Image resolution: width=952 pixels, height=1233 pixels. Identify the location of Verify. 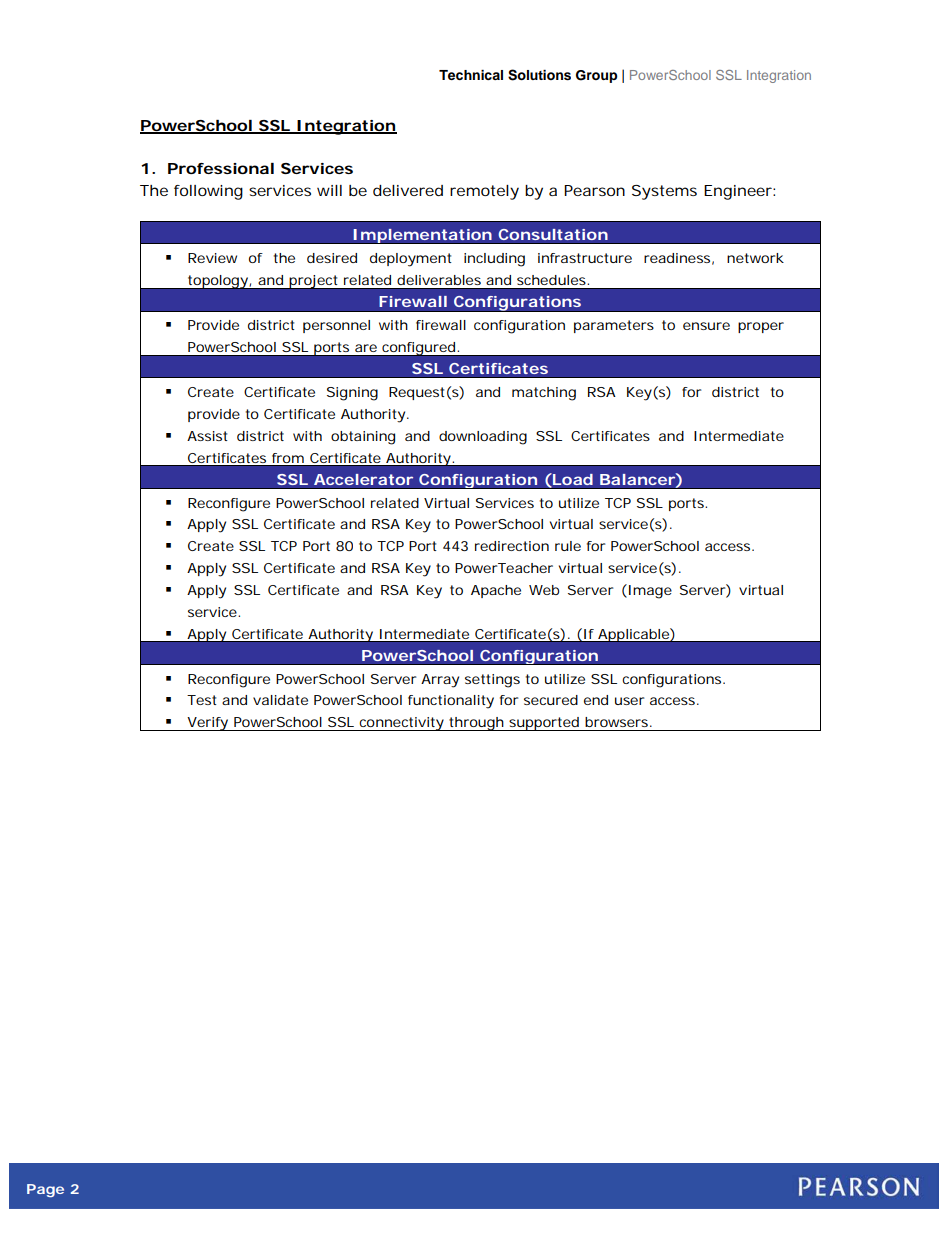
(208, 724).
